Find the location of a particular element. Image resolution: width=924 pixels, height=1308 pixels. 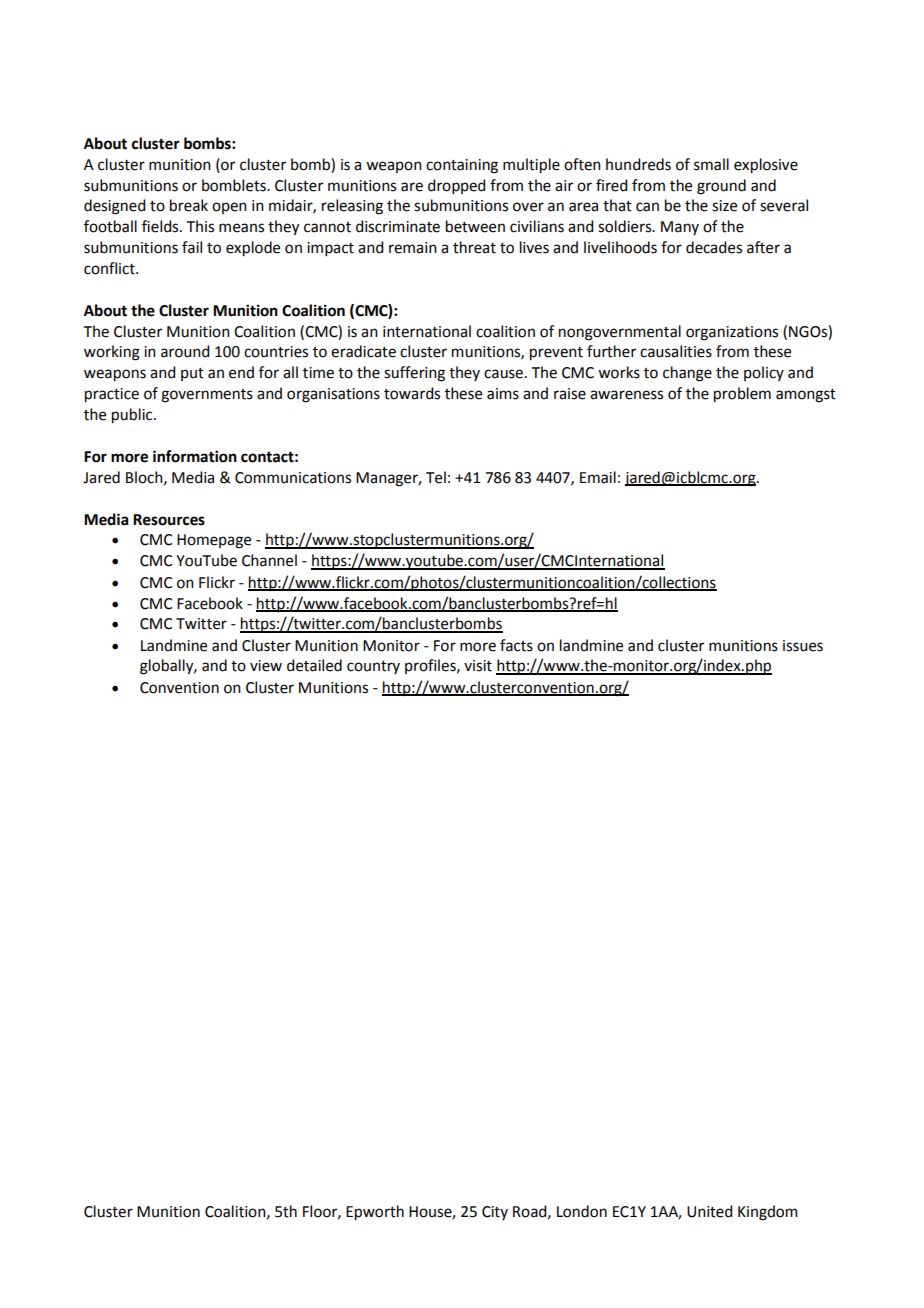

Tel is located at coordinates (436, 477).
